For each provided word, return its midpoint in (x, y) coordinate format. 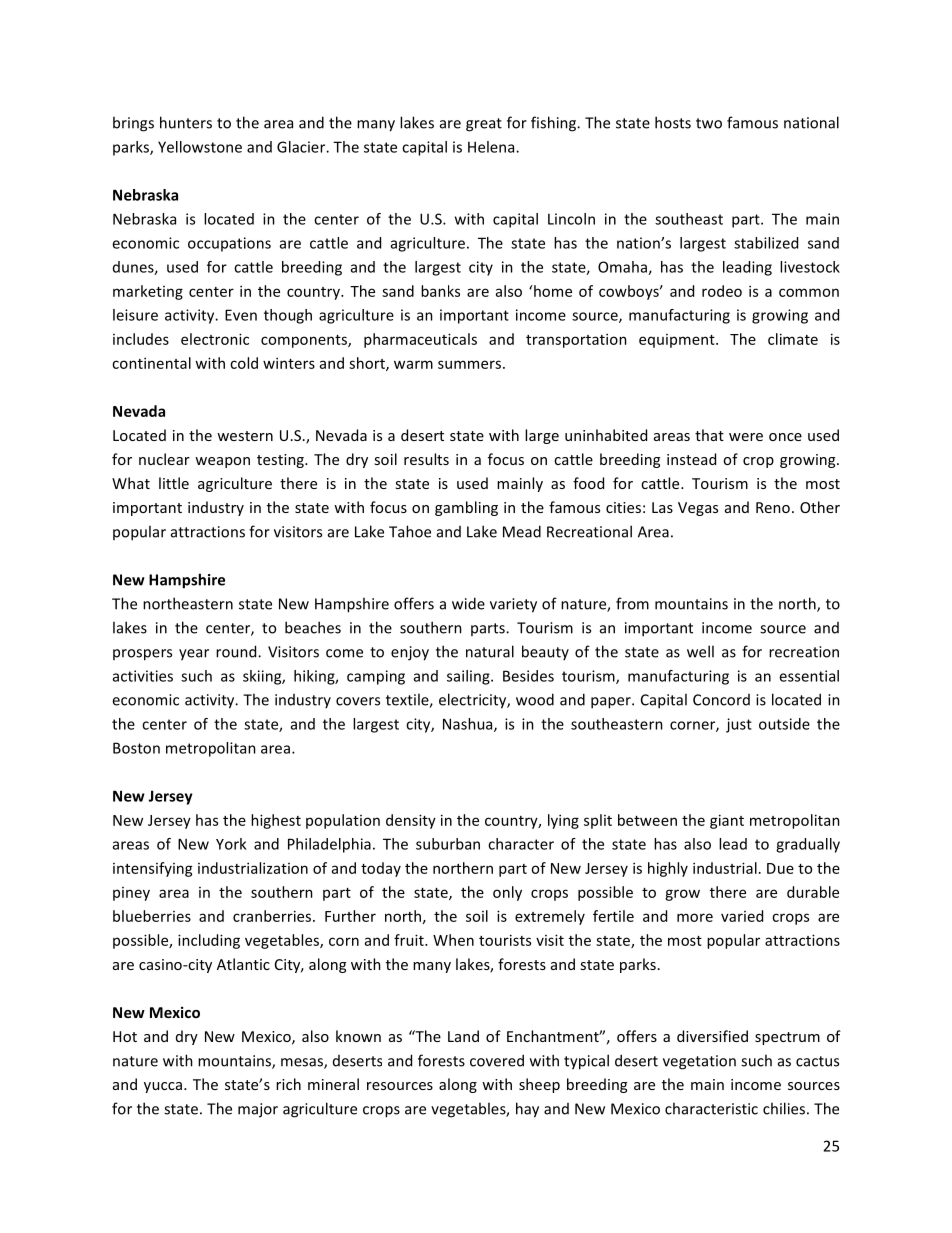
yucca (163, 1087)
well (700, 651)
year (194, 655)
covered (497, 1060)
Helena (492, 147)
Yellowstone (200, 147)
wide (468, 603)
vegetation (699, 1062)
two (709, 123)
